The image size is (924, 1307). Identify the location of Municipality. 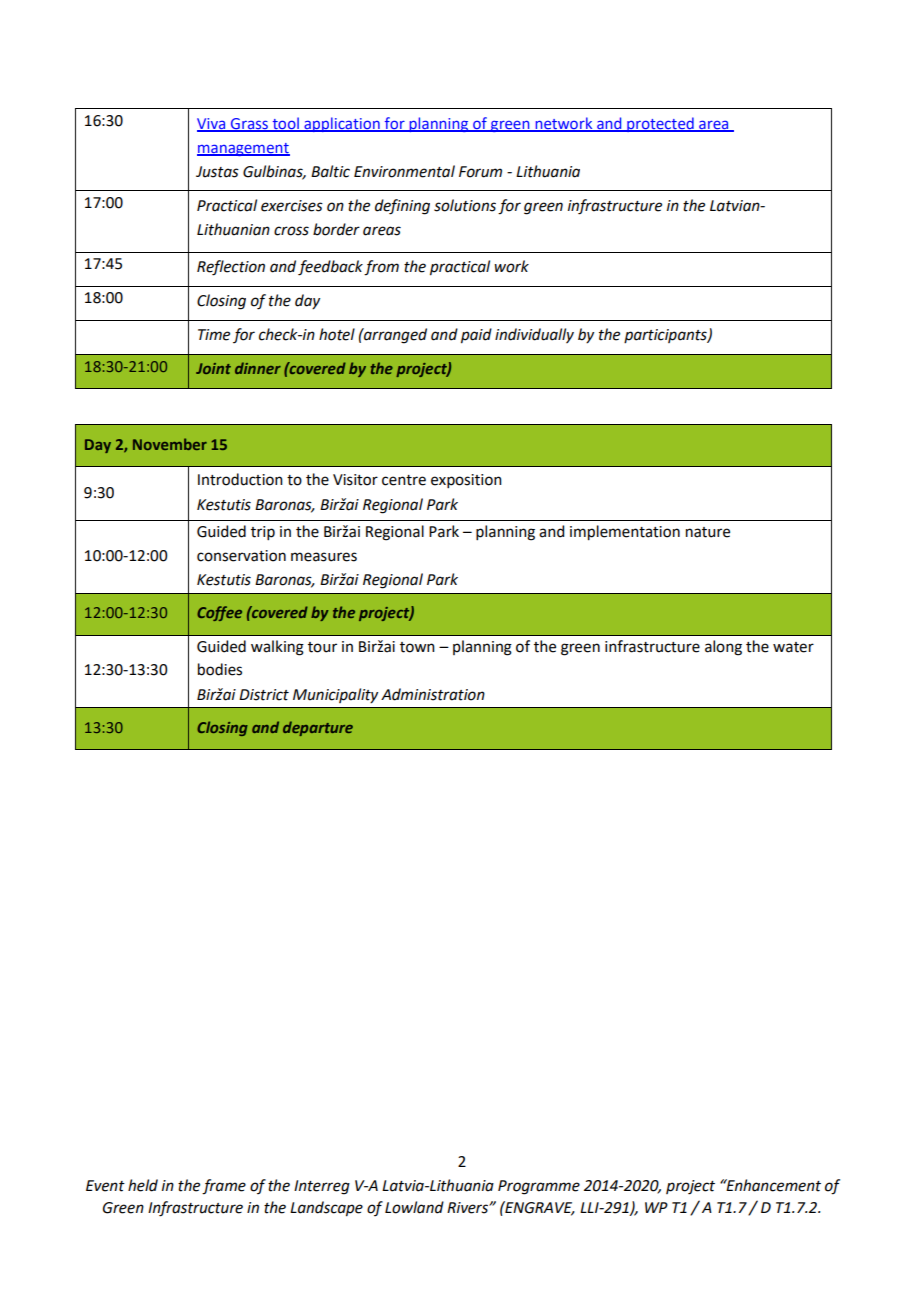
(335, 695).
